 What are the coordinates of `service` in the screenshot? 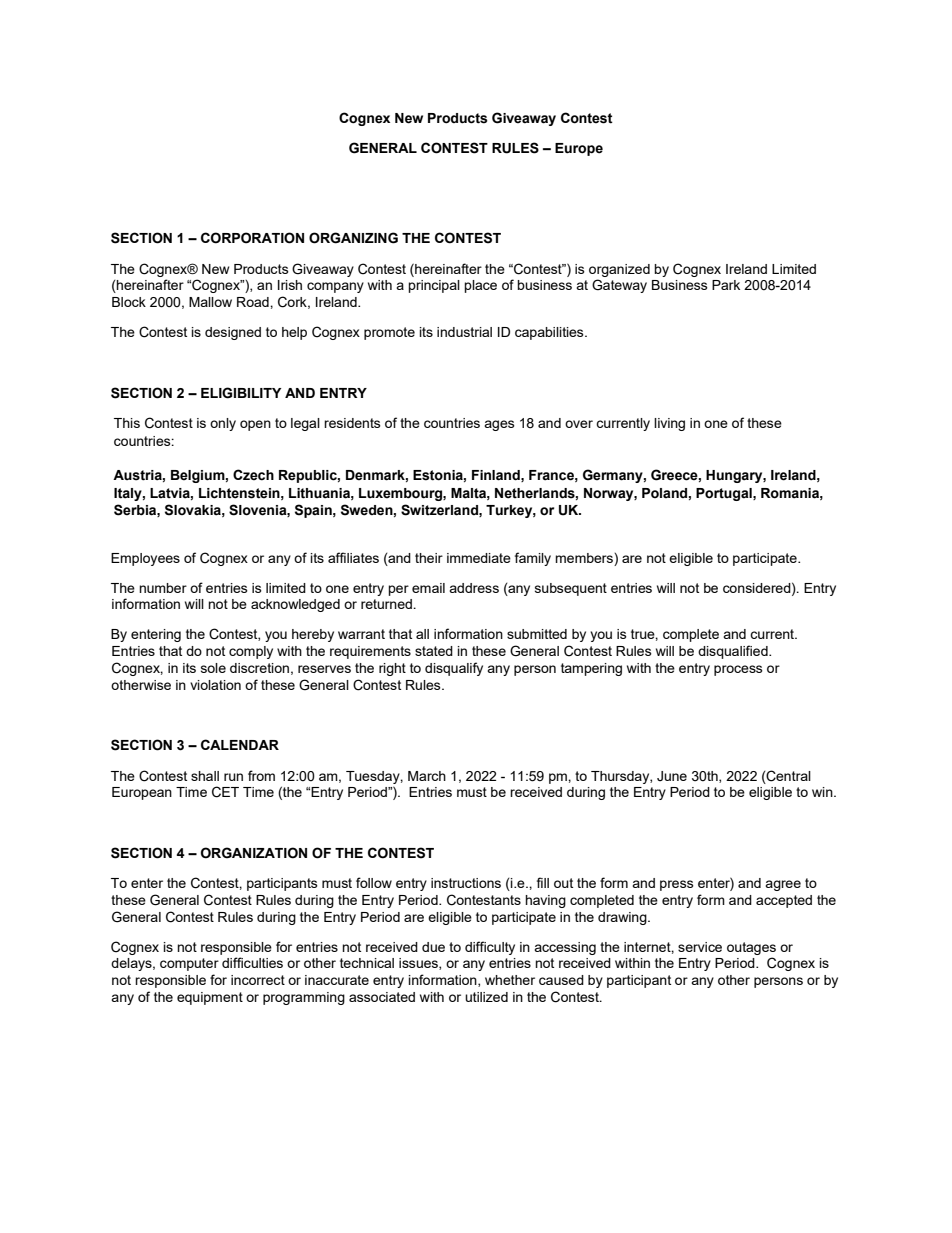 It's located at (700, 947).
